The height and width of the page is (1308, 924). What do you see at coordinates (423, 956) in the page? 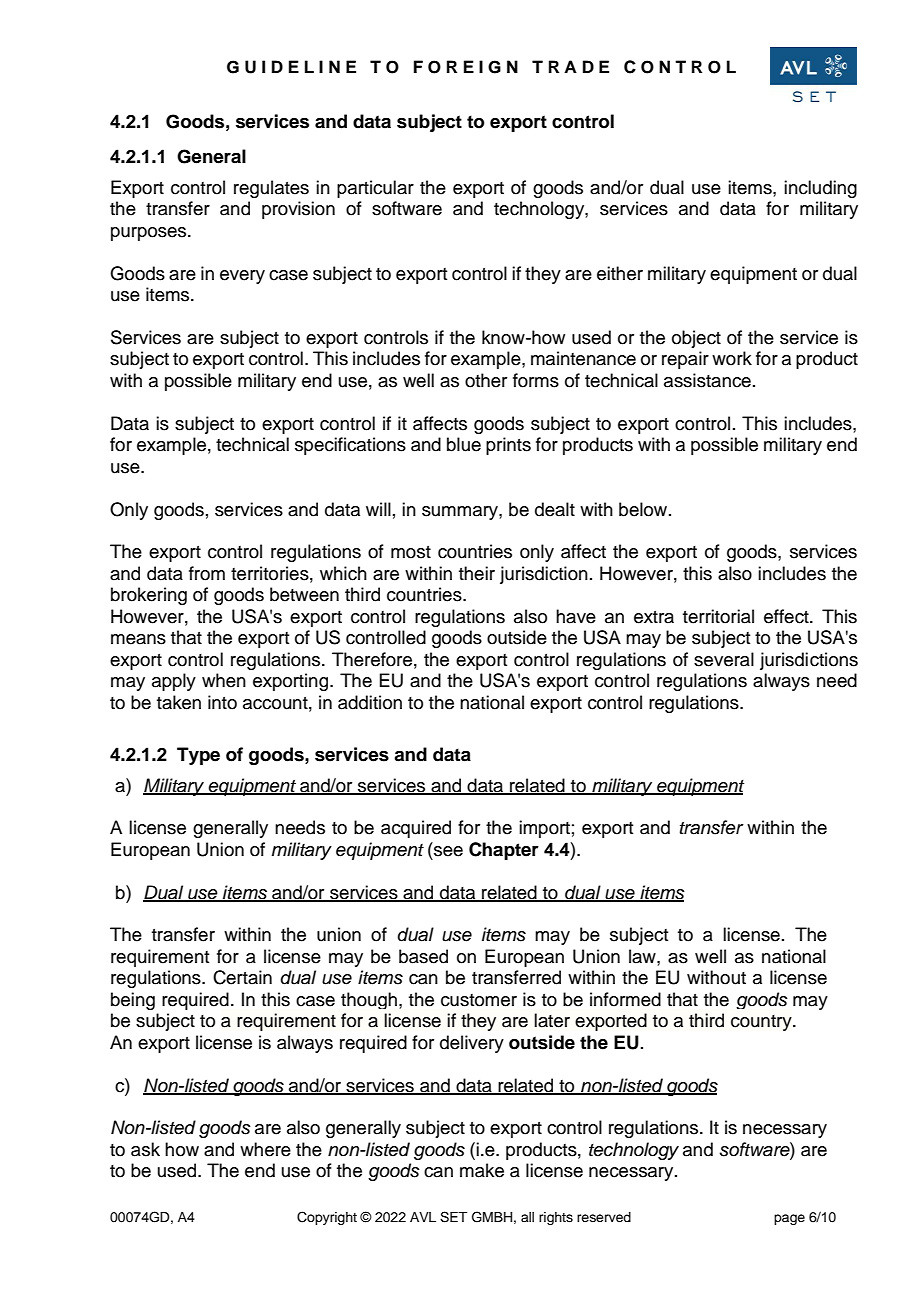
I see `based` at bounding box center [423, 956].
